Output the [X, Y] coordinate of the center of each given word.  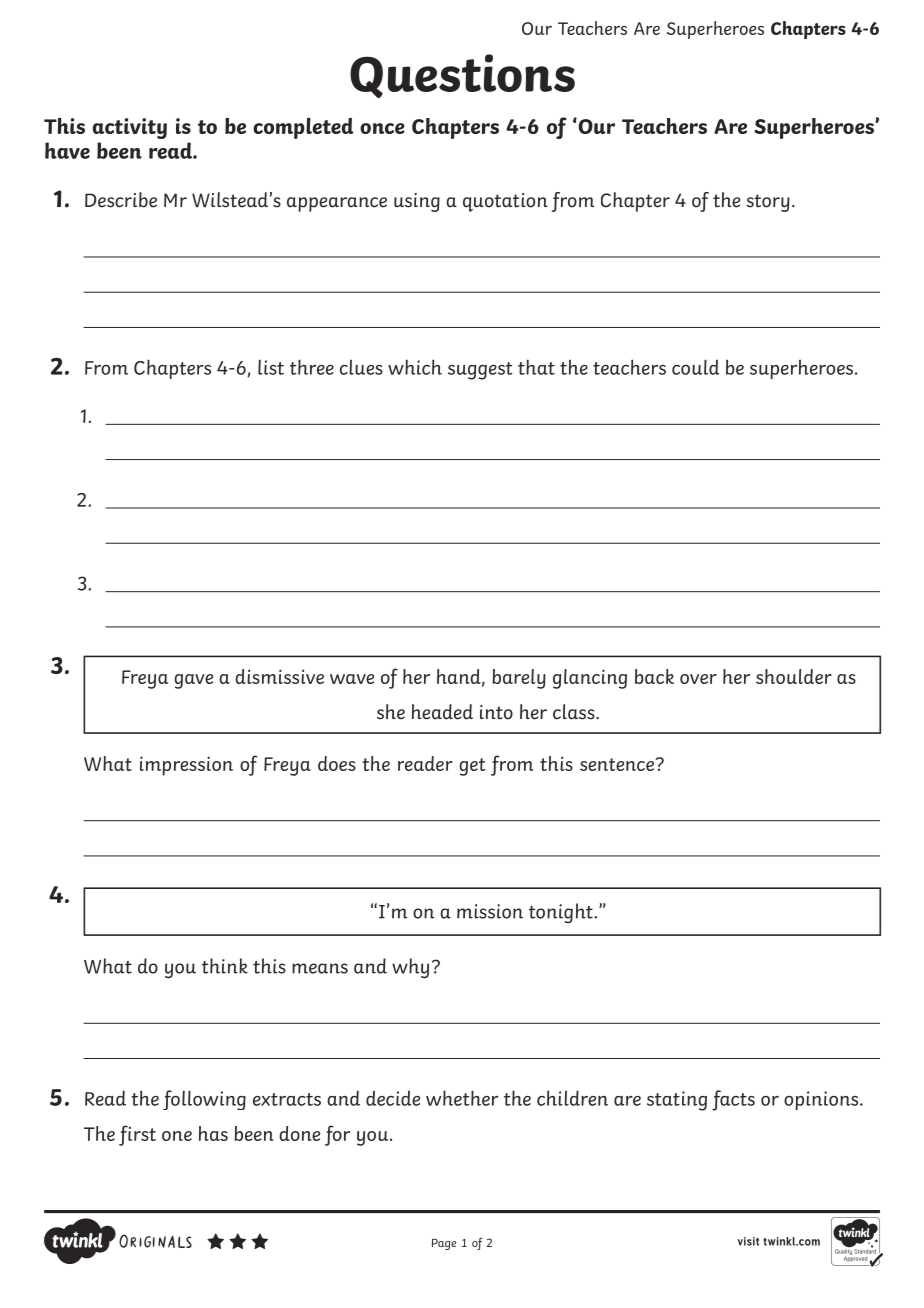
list [271, 367]
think [225, 966]
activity [130, 128]
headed [442, 712]
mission [490, 911]
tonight [562, 913]
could [695, 367]
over [698, 679]
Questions [462, 76]
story [768, 203]
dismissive [279, 676]
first [137, 1135]
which [415, 367]
